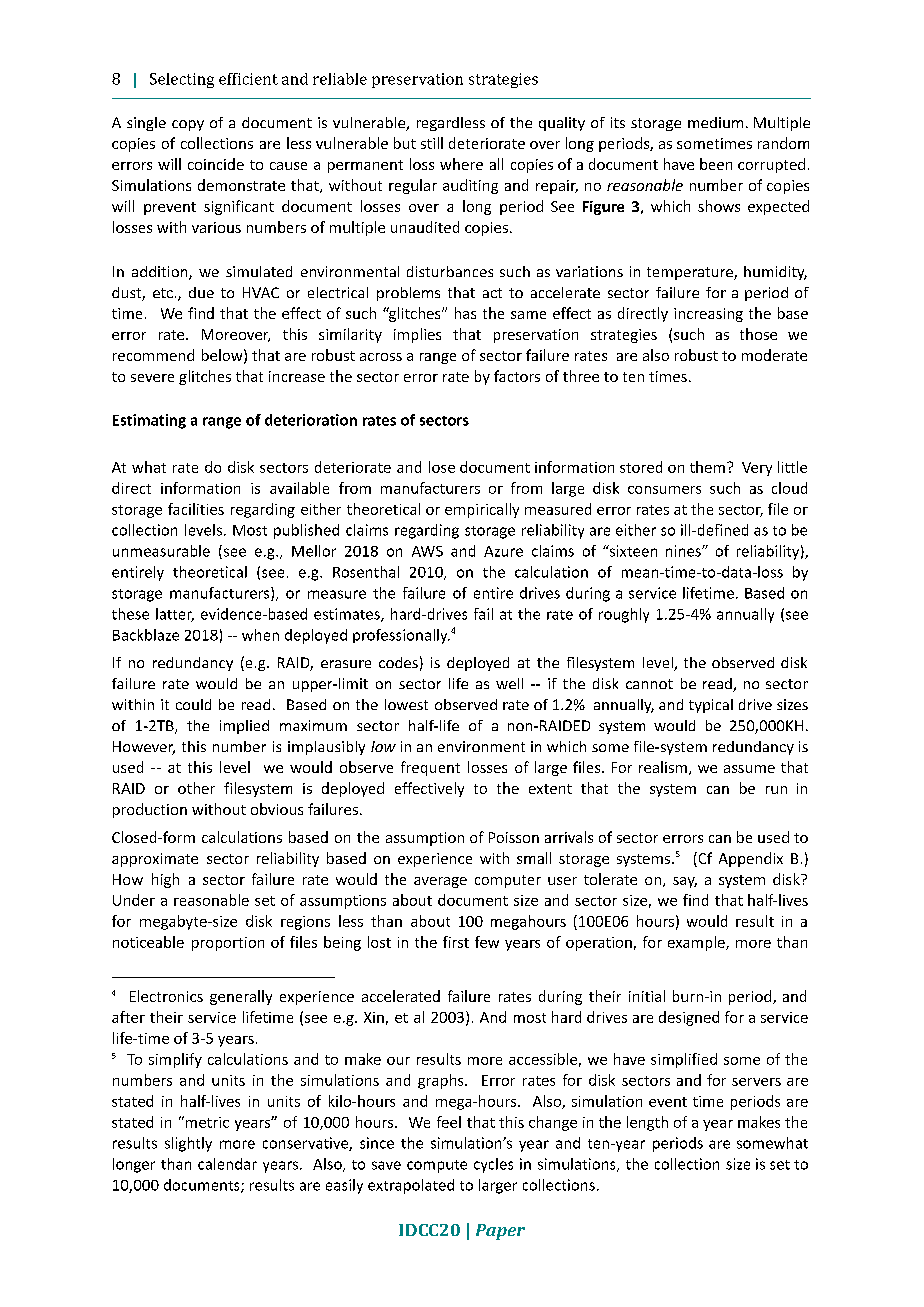 This screenshot has height=1307, width=924. What do you see at coordinates (751, 859) in the screenshot?
I see `Appendix` at bounding box center [751, 859].
